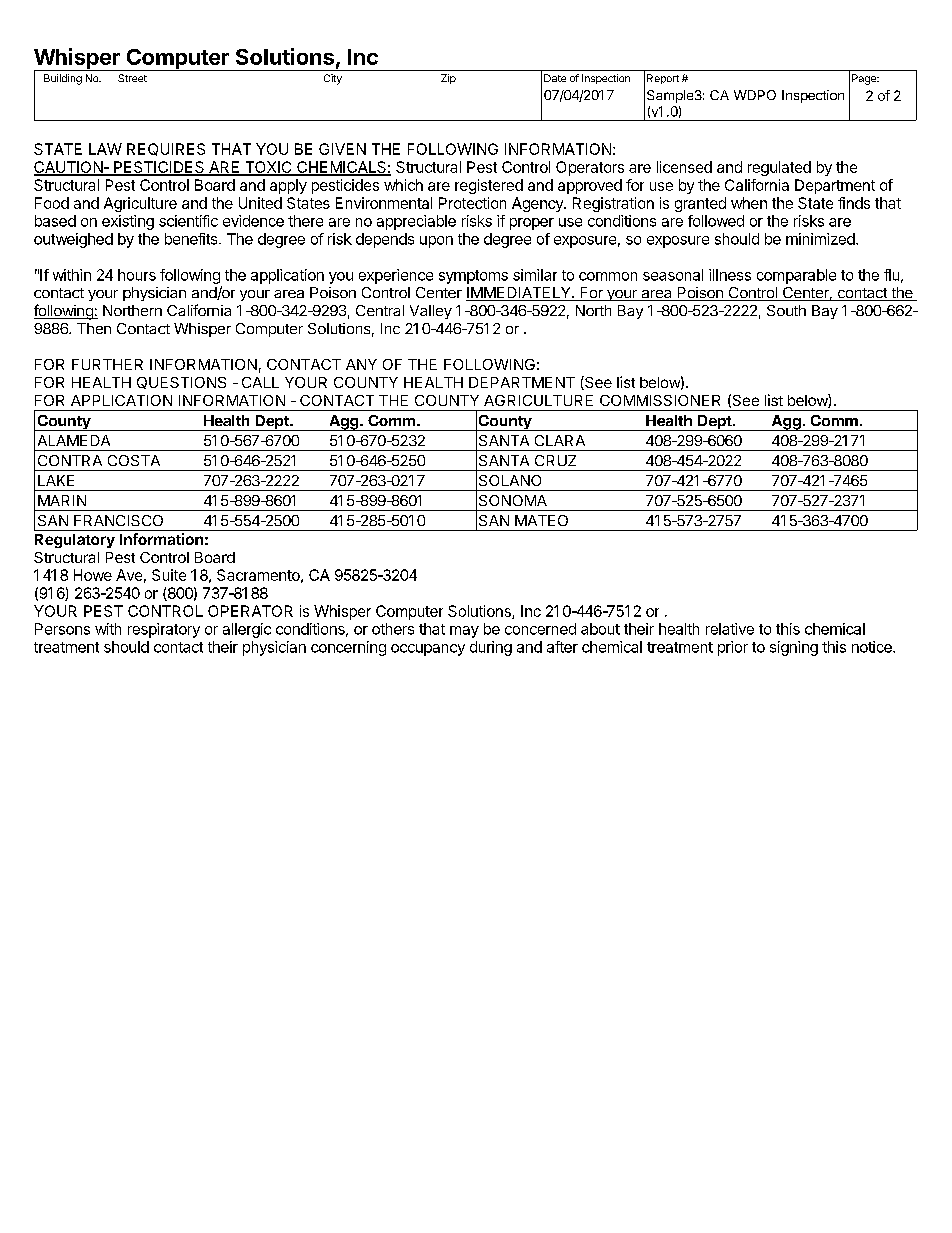 The height and width of the document is (1233, 952). What do you see at coordinates (786, 310) in the document?
I see `South` at bounding box center [786, 310].
